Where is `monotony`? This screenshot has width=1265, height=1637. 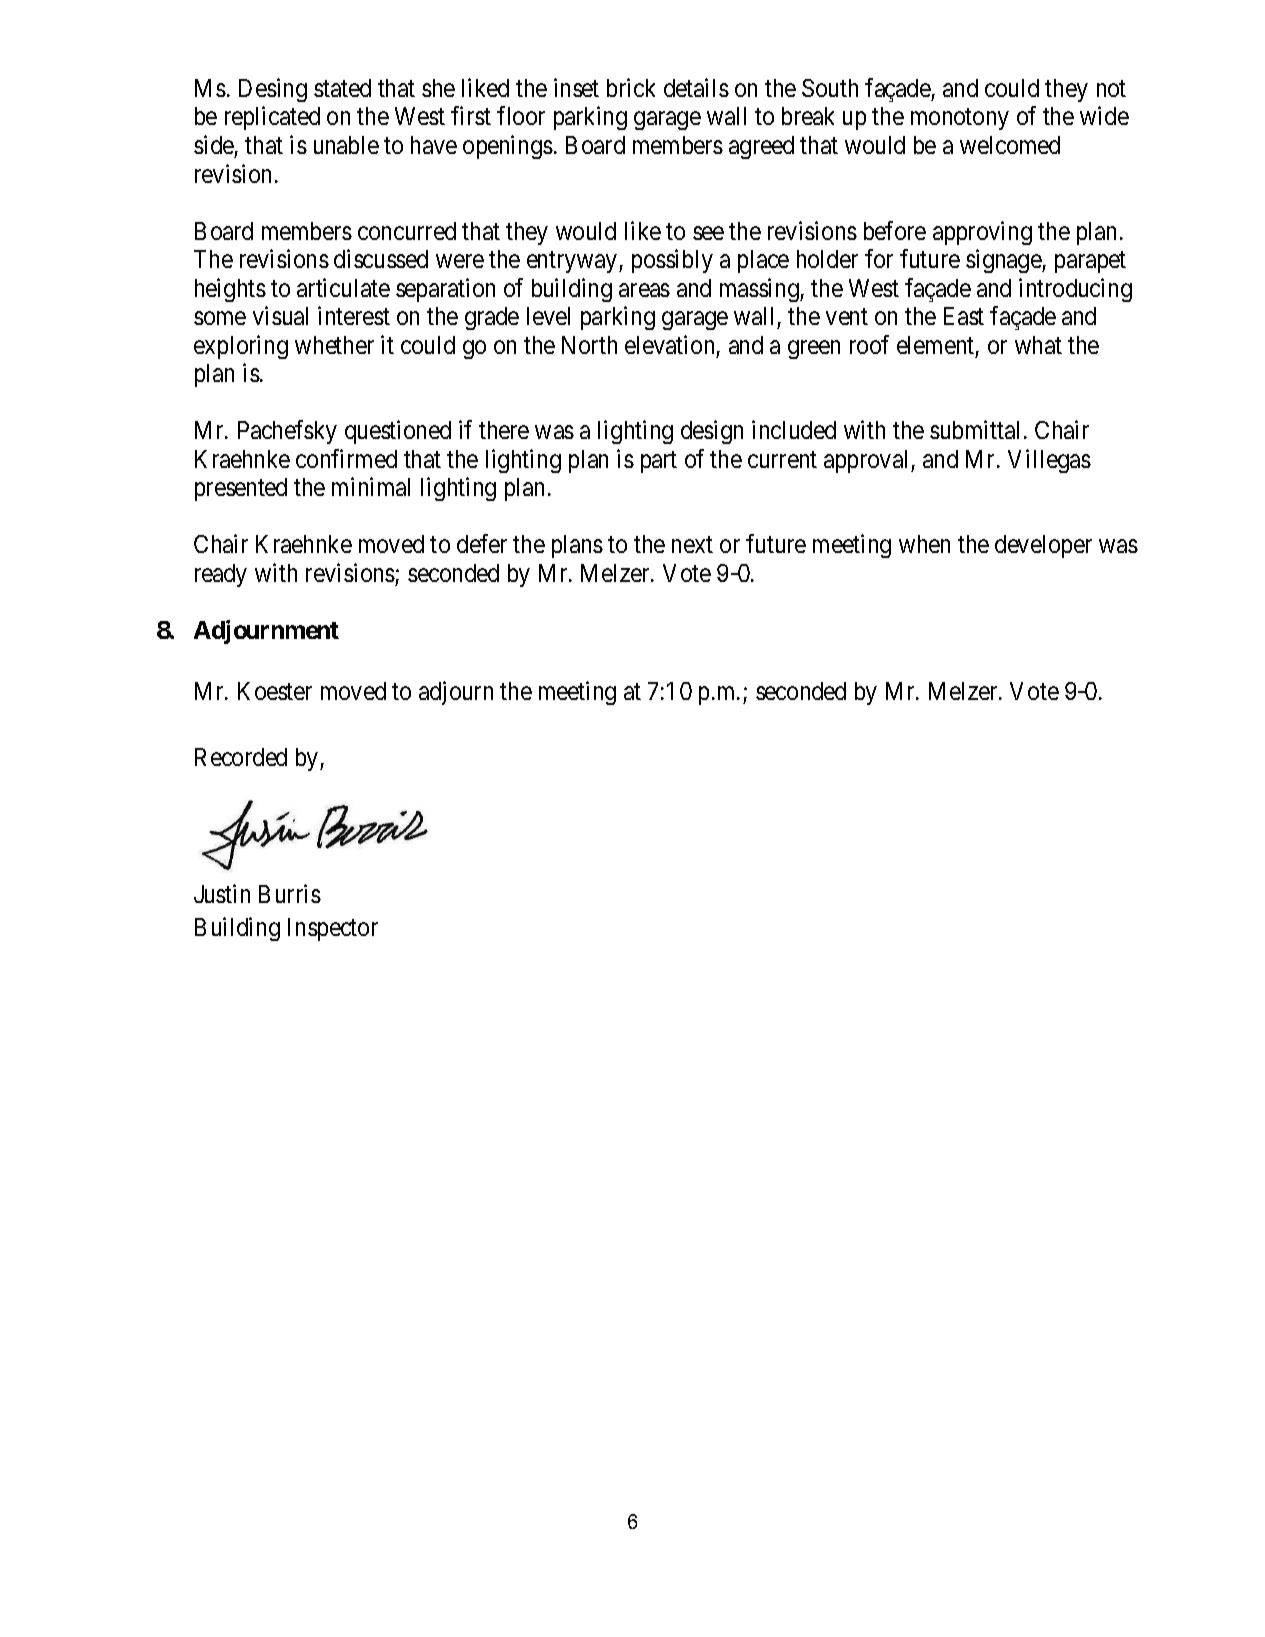 monotony is located at coordinates (960, 119).
